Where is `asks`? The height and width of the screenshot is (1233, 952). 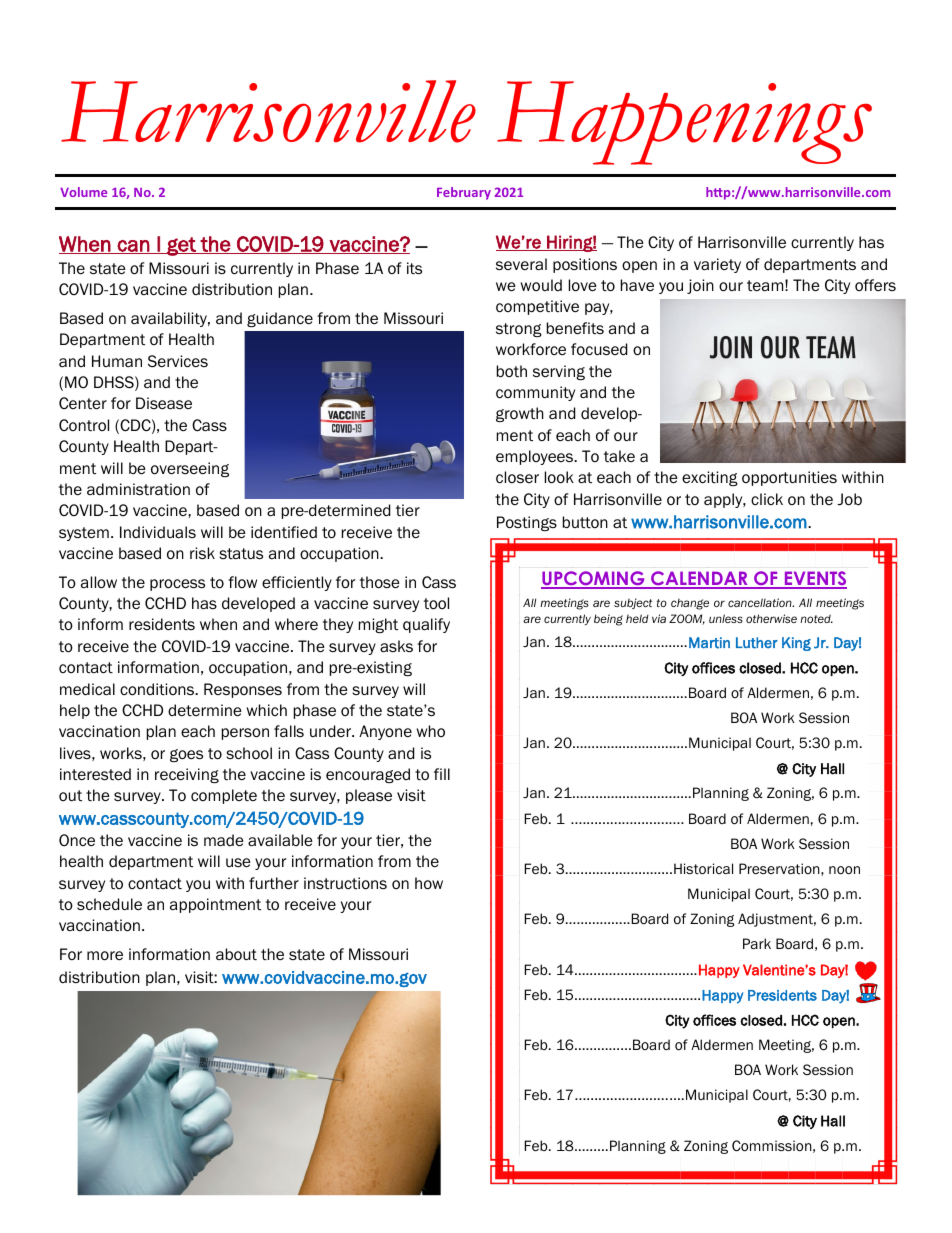 asks is located at coordinates (396, 646).
